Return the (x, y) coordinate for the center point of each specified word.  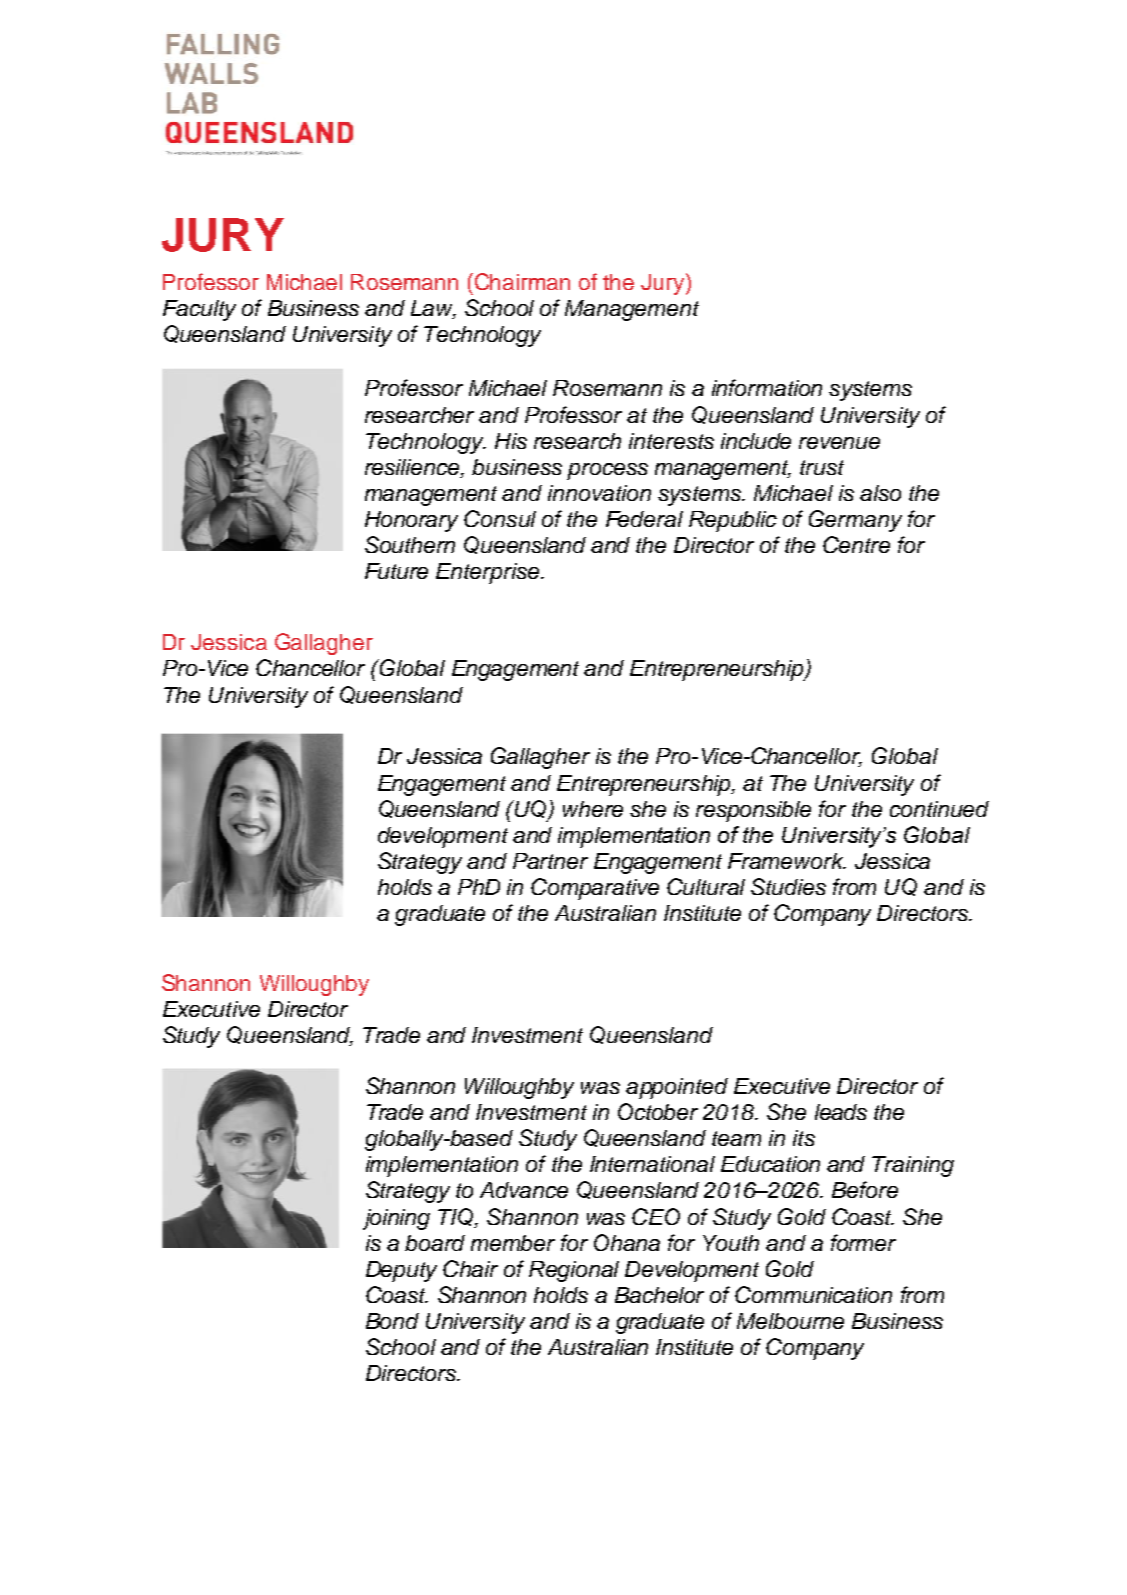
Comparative (595, 889)
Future (396, 571)
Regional (574, 1271)
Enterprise (489, 573)
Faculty (199, 310)
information (767, 387)
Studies (788, 886)
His (511, 441)
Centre (856, 544)
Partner (550, 861)
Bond (392, 1321)
